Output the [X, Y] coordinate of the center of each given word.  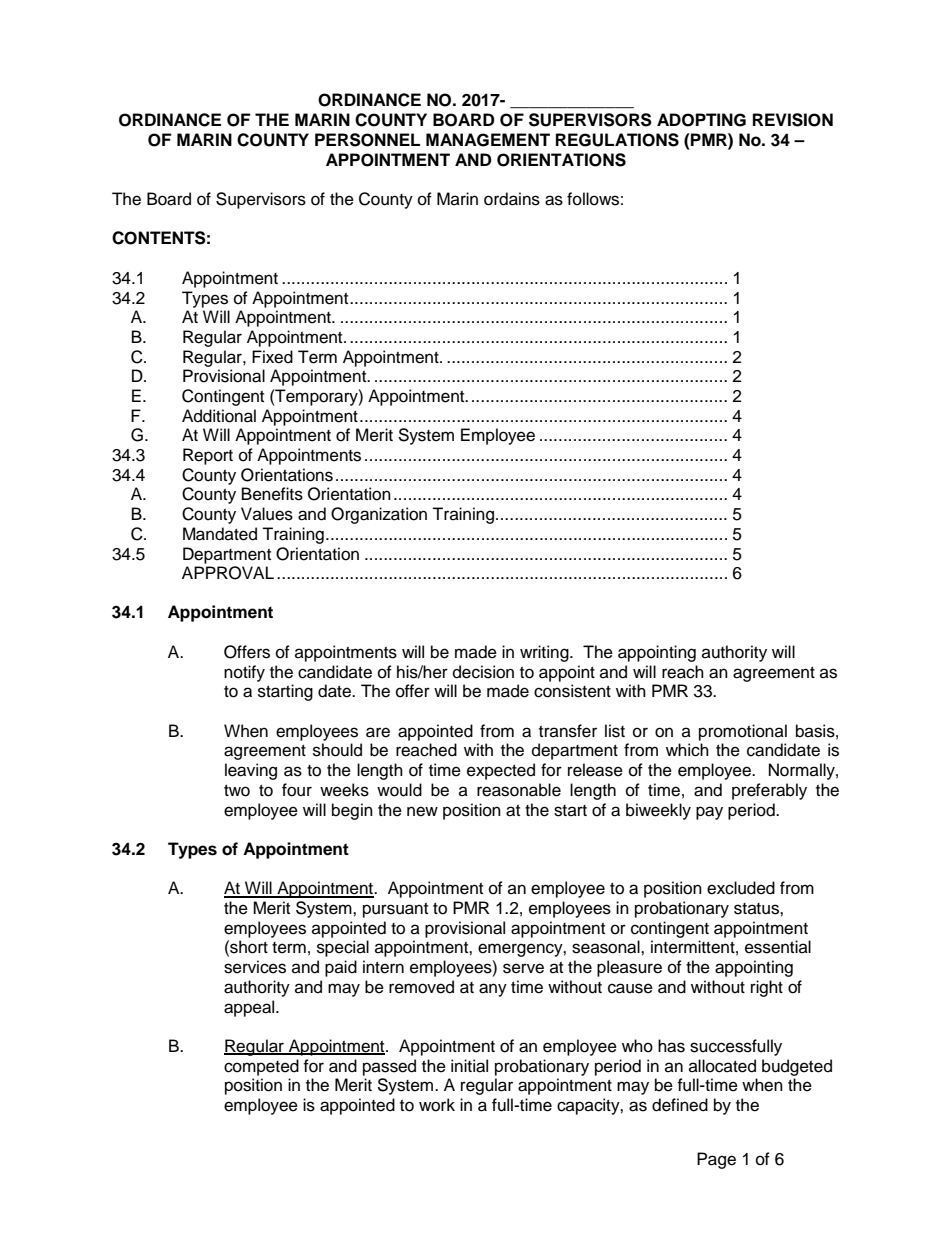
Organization [379, 515]
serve [523, 968]
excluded [741, 888]
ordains [512, 199]
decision [483, 672]
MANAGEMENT [488, 140]
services [255, 967]
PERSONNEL [367, 140]
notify [244, 673]
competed [261, 1067]
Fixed [272, 357]
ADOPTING [701, 120]
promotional [743, 732]
